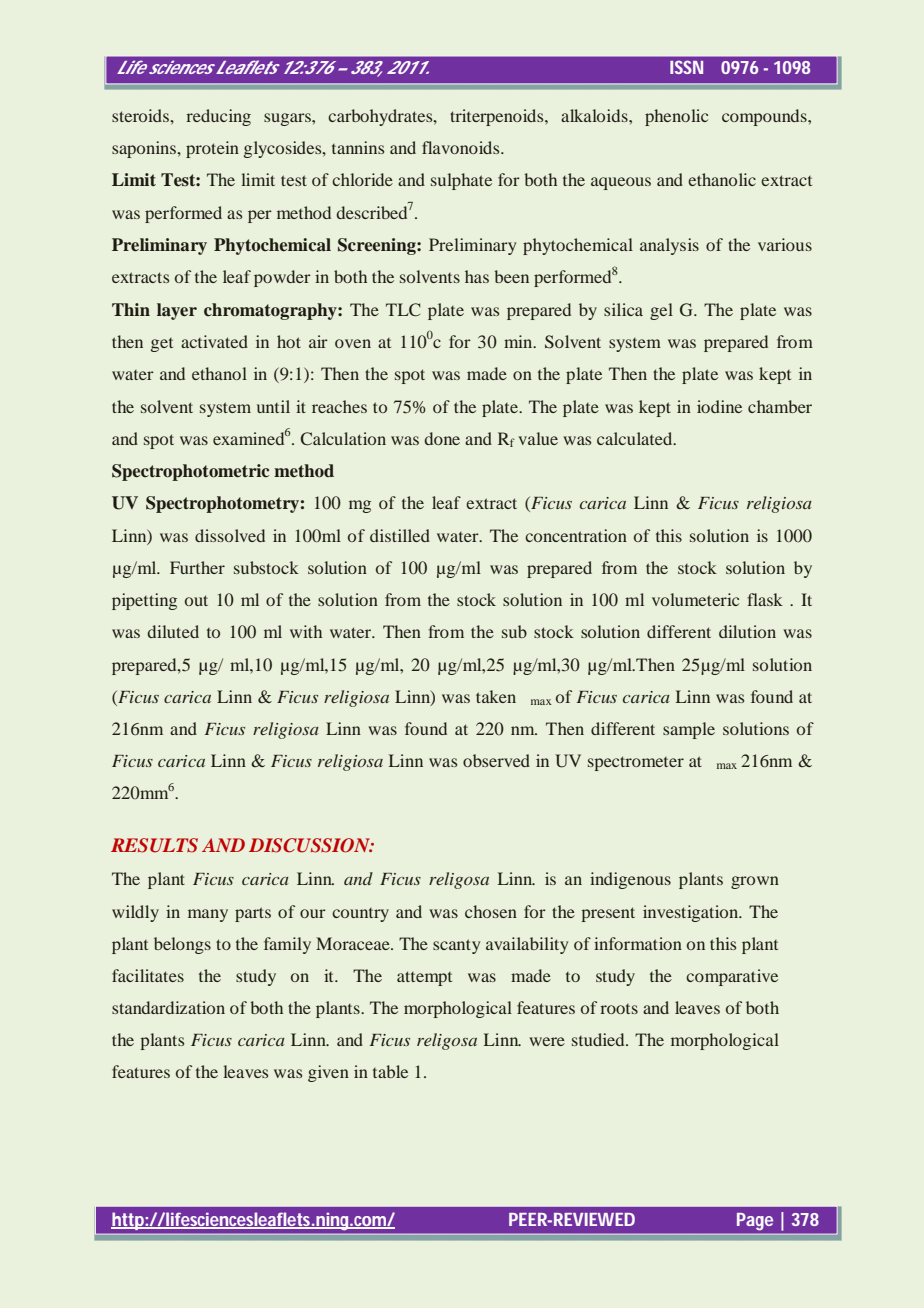 This image has width=924, height=1308. Describe the element at coordinates (218, 117) in the image. I see `reducing` at that location.
